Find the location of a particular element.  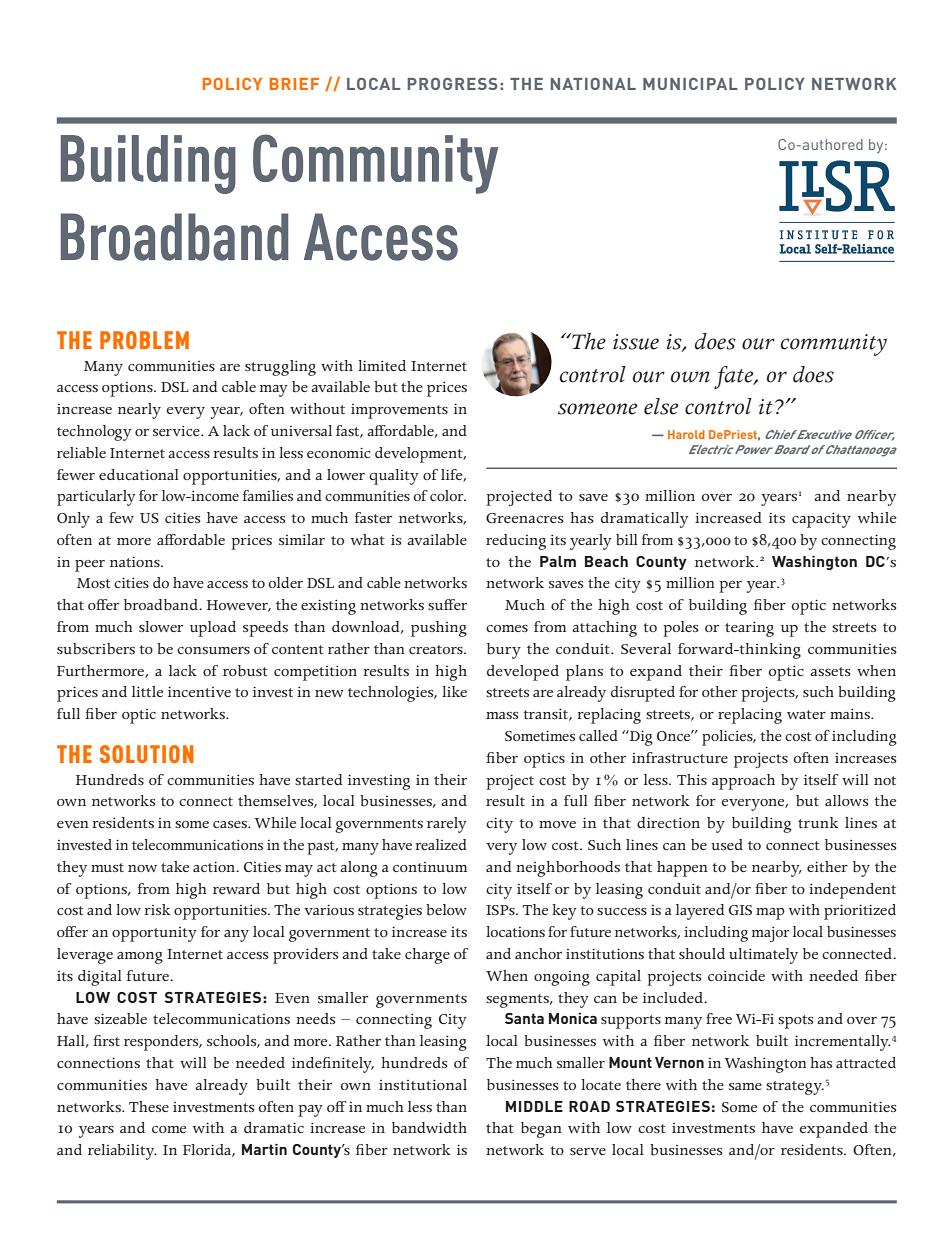

PROGRESS is located at coordinates (453, 84).
